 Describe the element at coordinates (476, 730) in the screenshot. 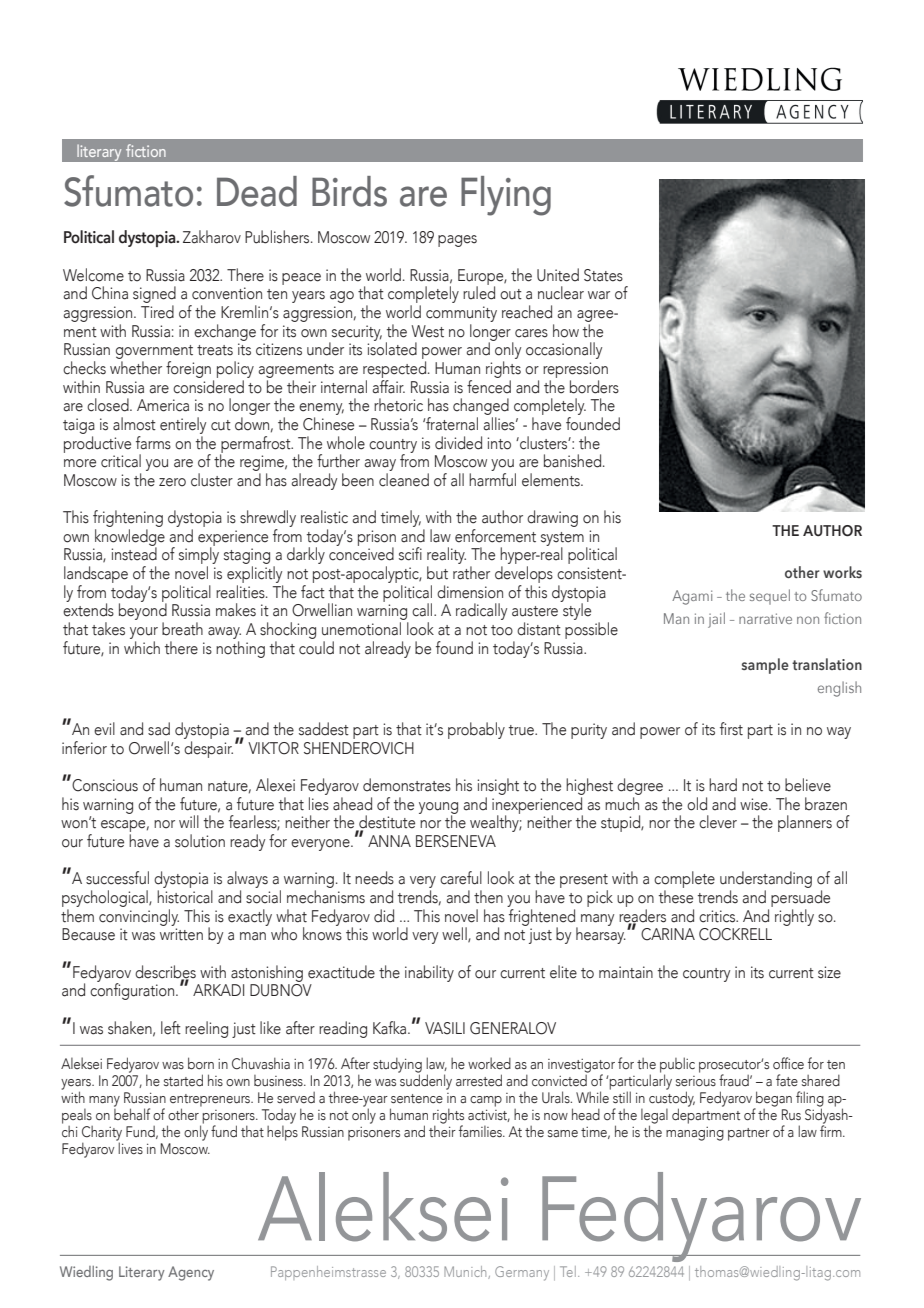

I see `probably` at that location.
